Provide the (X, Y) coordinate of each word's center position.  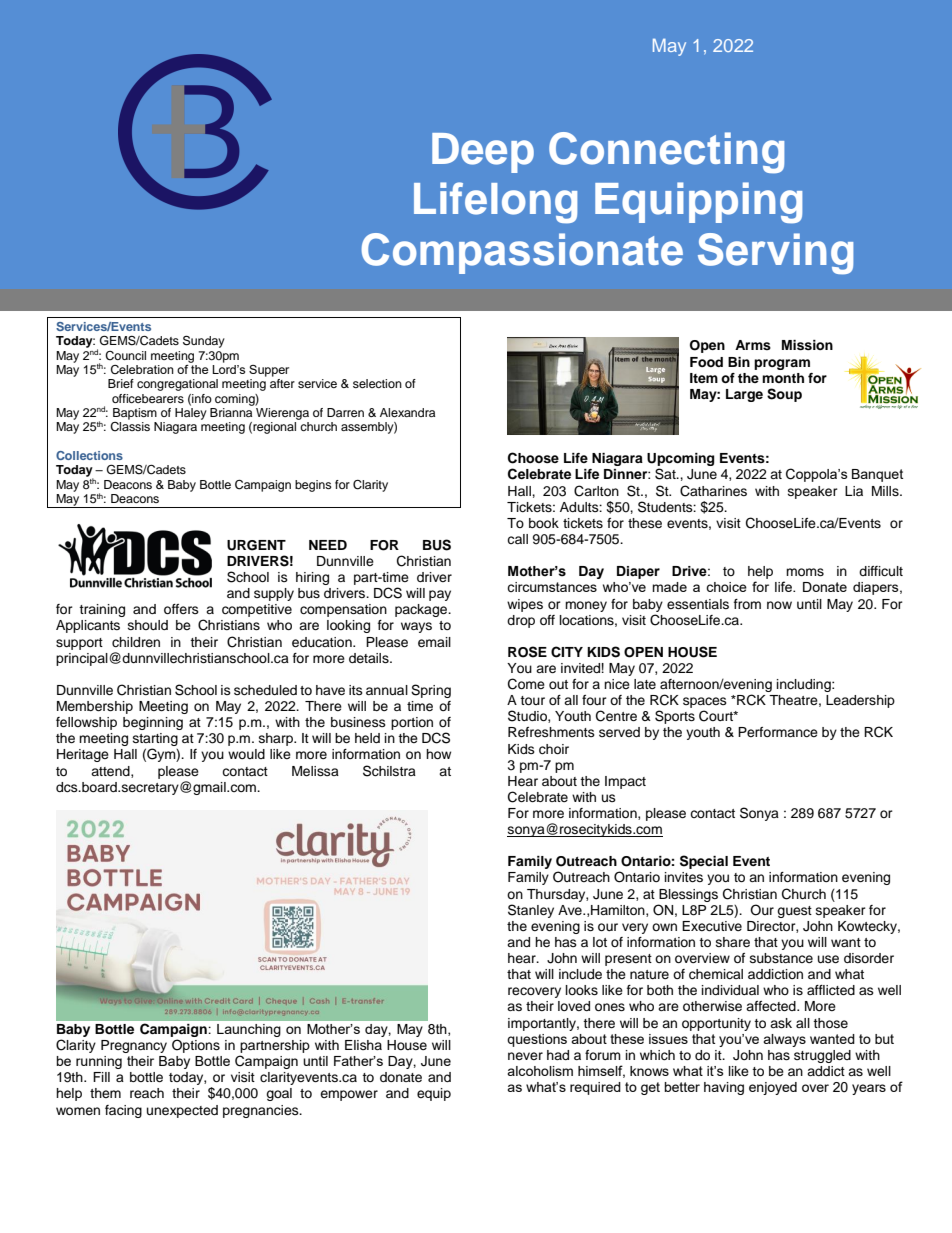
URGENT (256, 545)
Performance (778, 732)
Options (196, 1046)
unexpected (182, 1111)
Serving (775, 254)
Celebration (142, 369)
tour (532, 700)
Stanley (531, 911)
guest (794, 912)
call (517, 539)
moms (805, 572)
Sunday (204, 341)
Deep (483, 153)
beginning (153, 723)
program (782, 364)
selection (377, 383)
